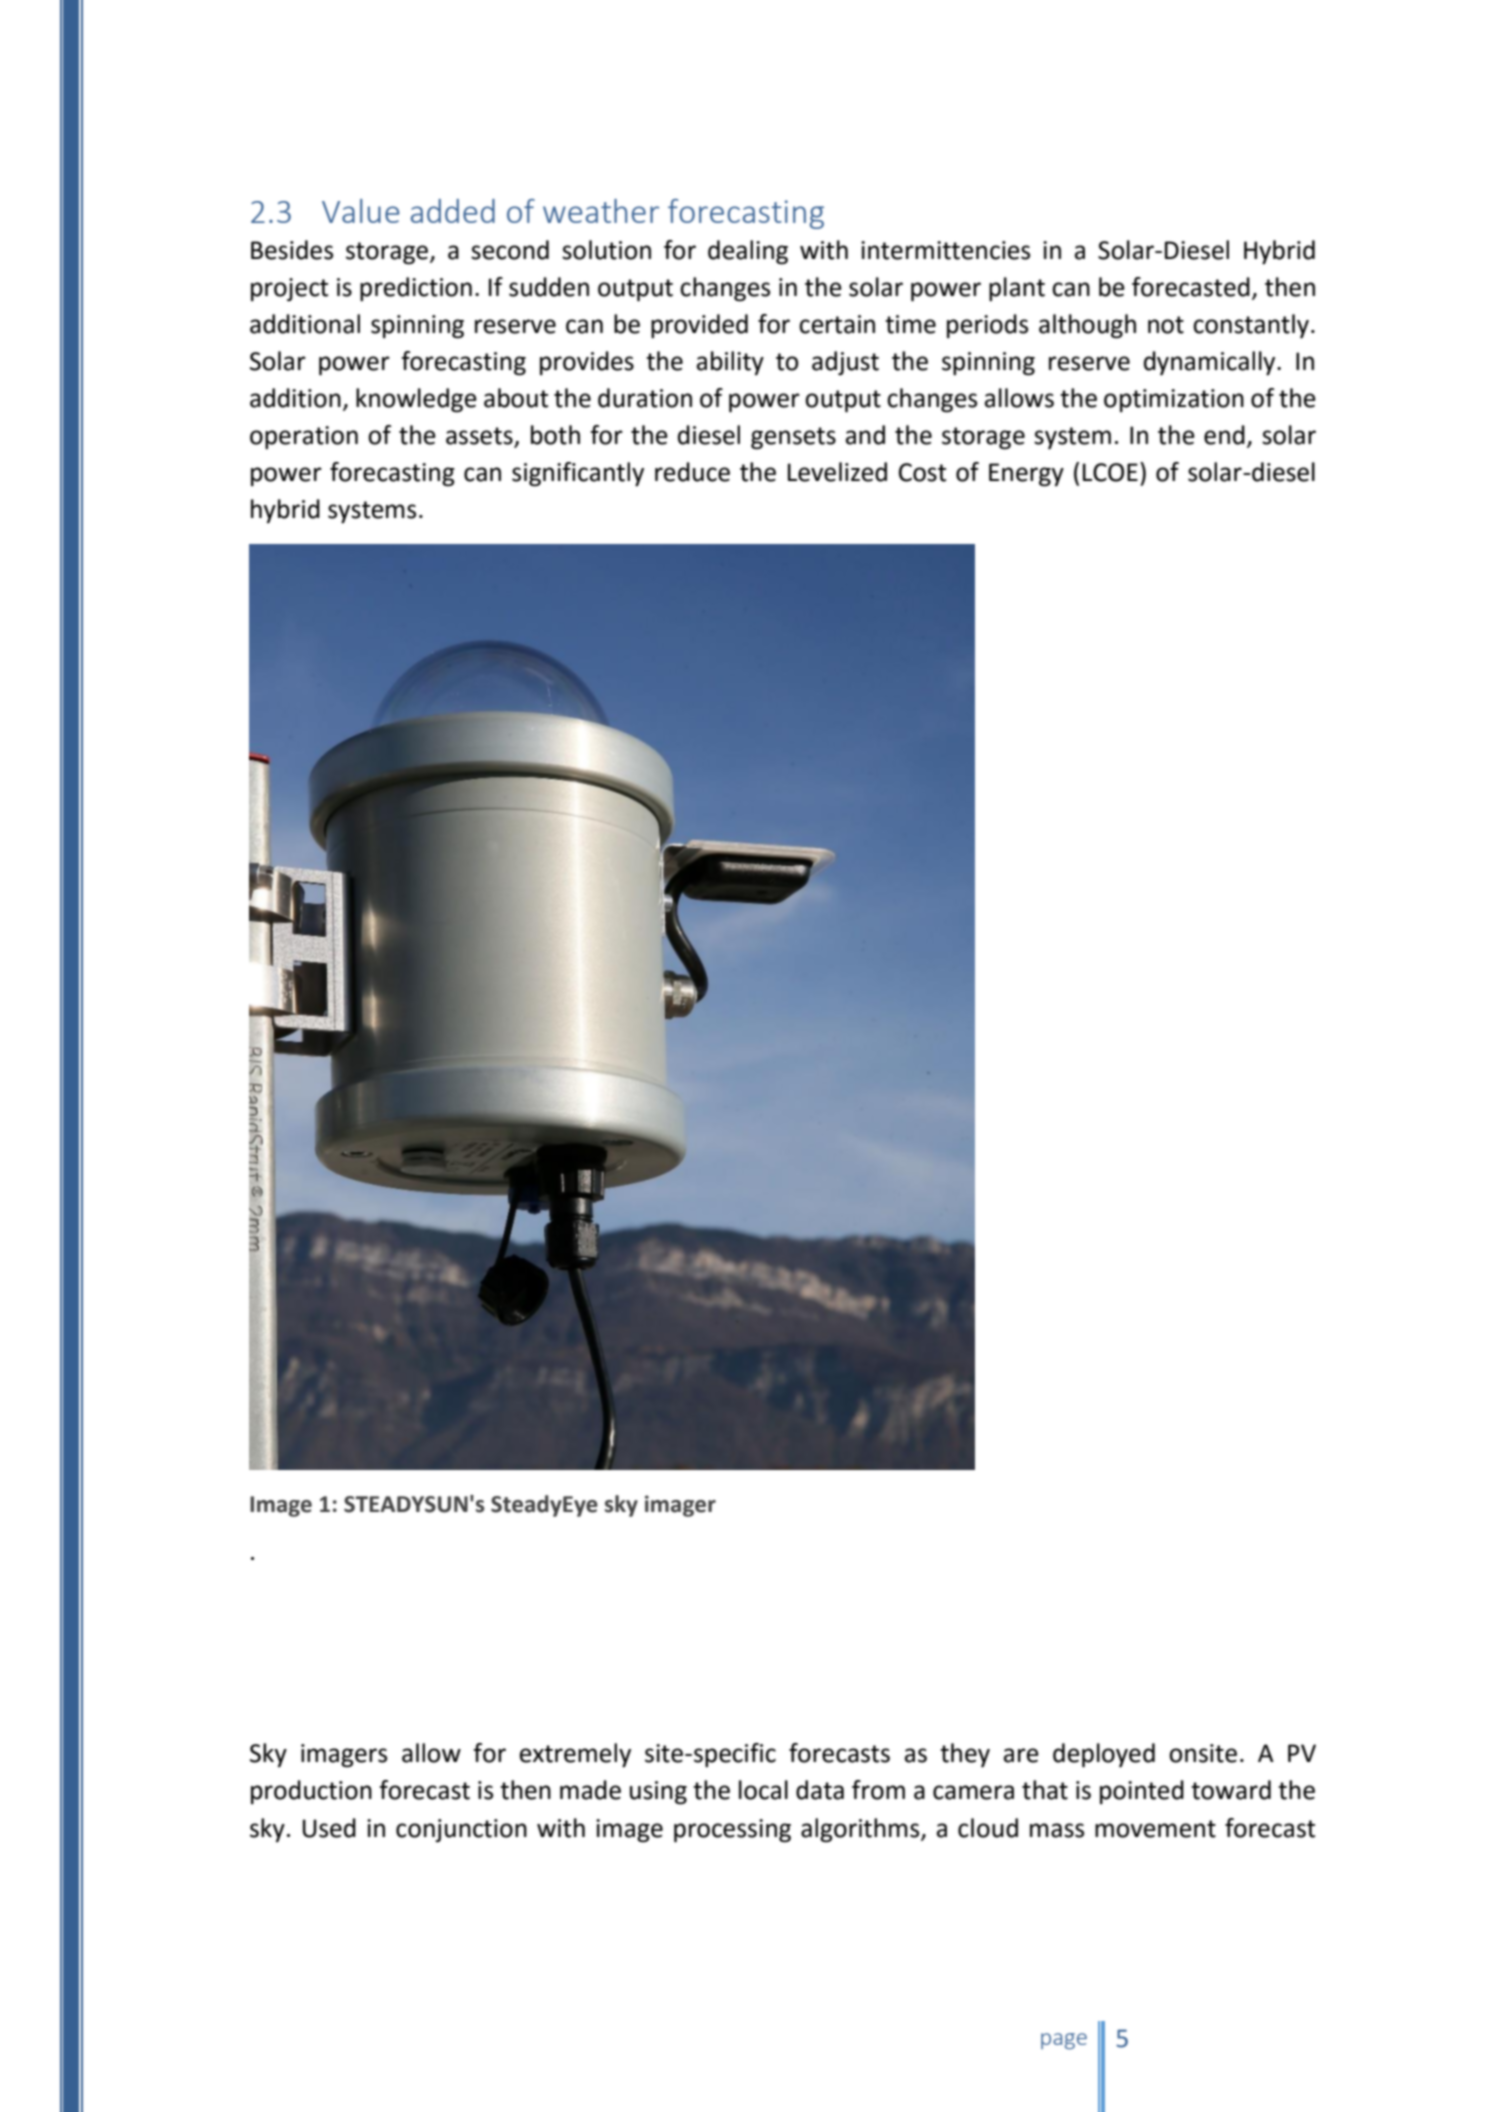 The image size is (1494, 2112). I want to click on not, so click(1166, 325).
